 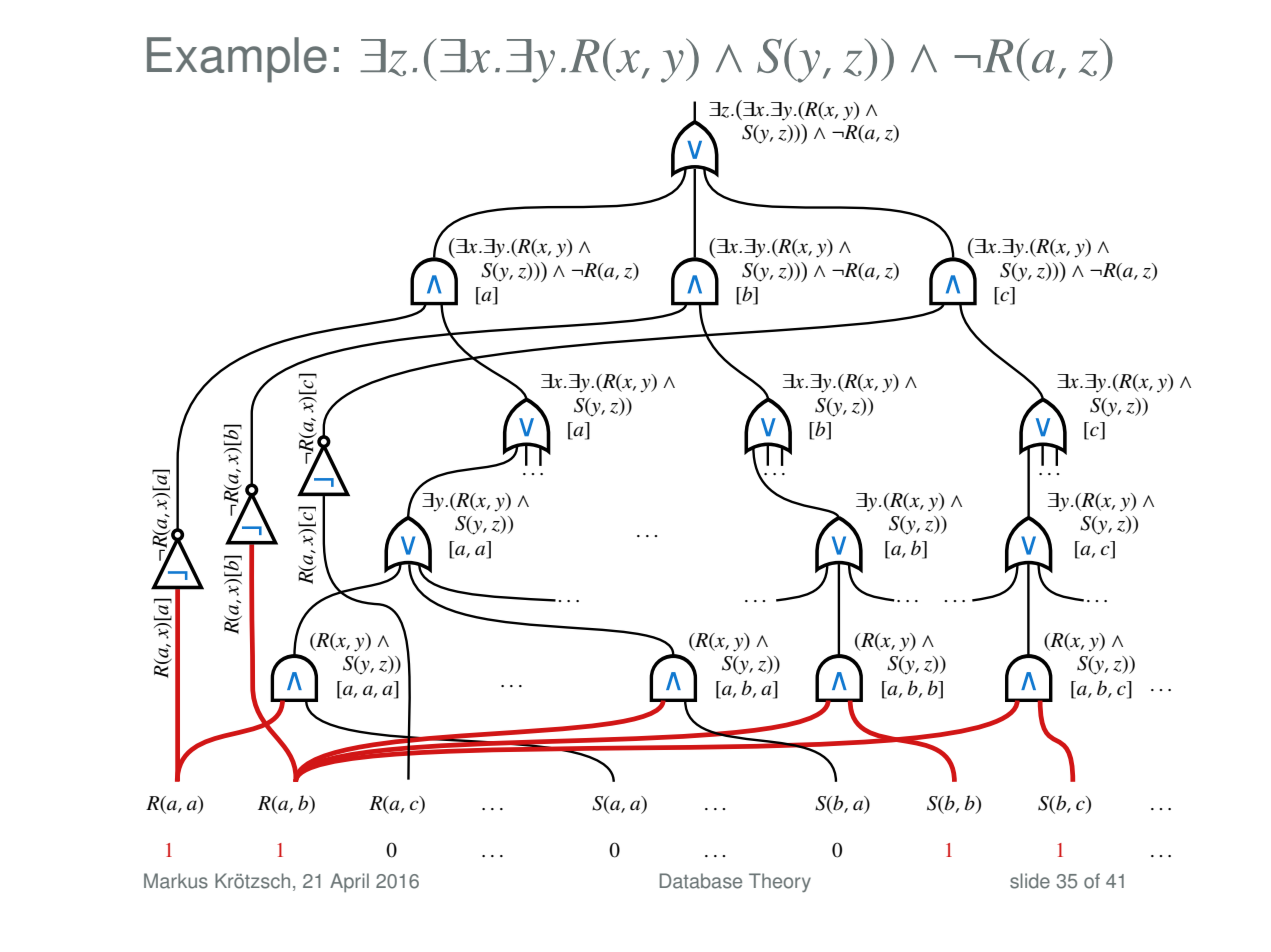 I want to click on Theory, so click(x=780, y=882).
